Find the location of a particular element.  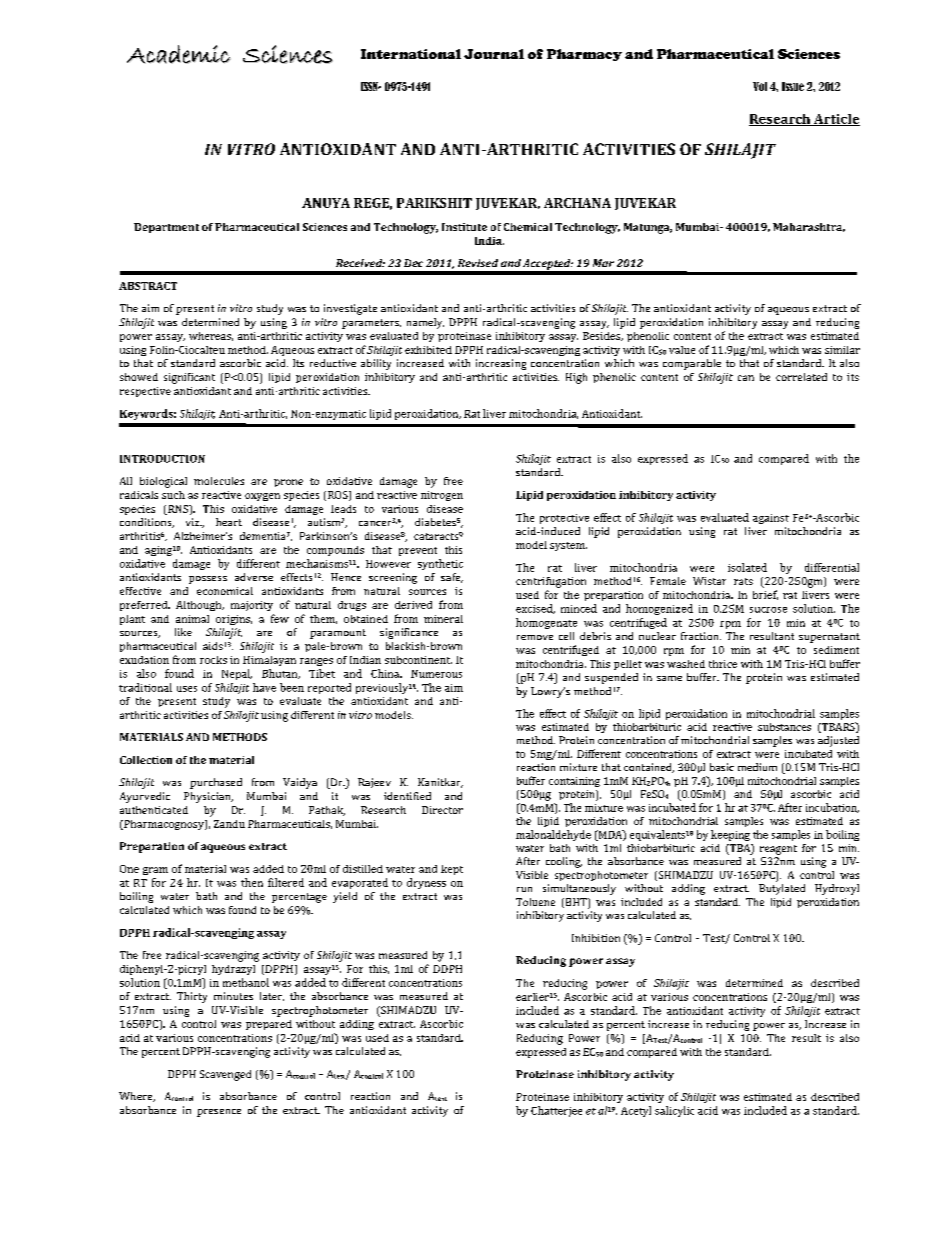

increasing is located at coordinates (501, 364).
